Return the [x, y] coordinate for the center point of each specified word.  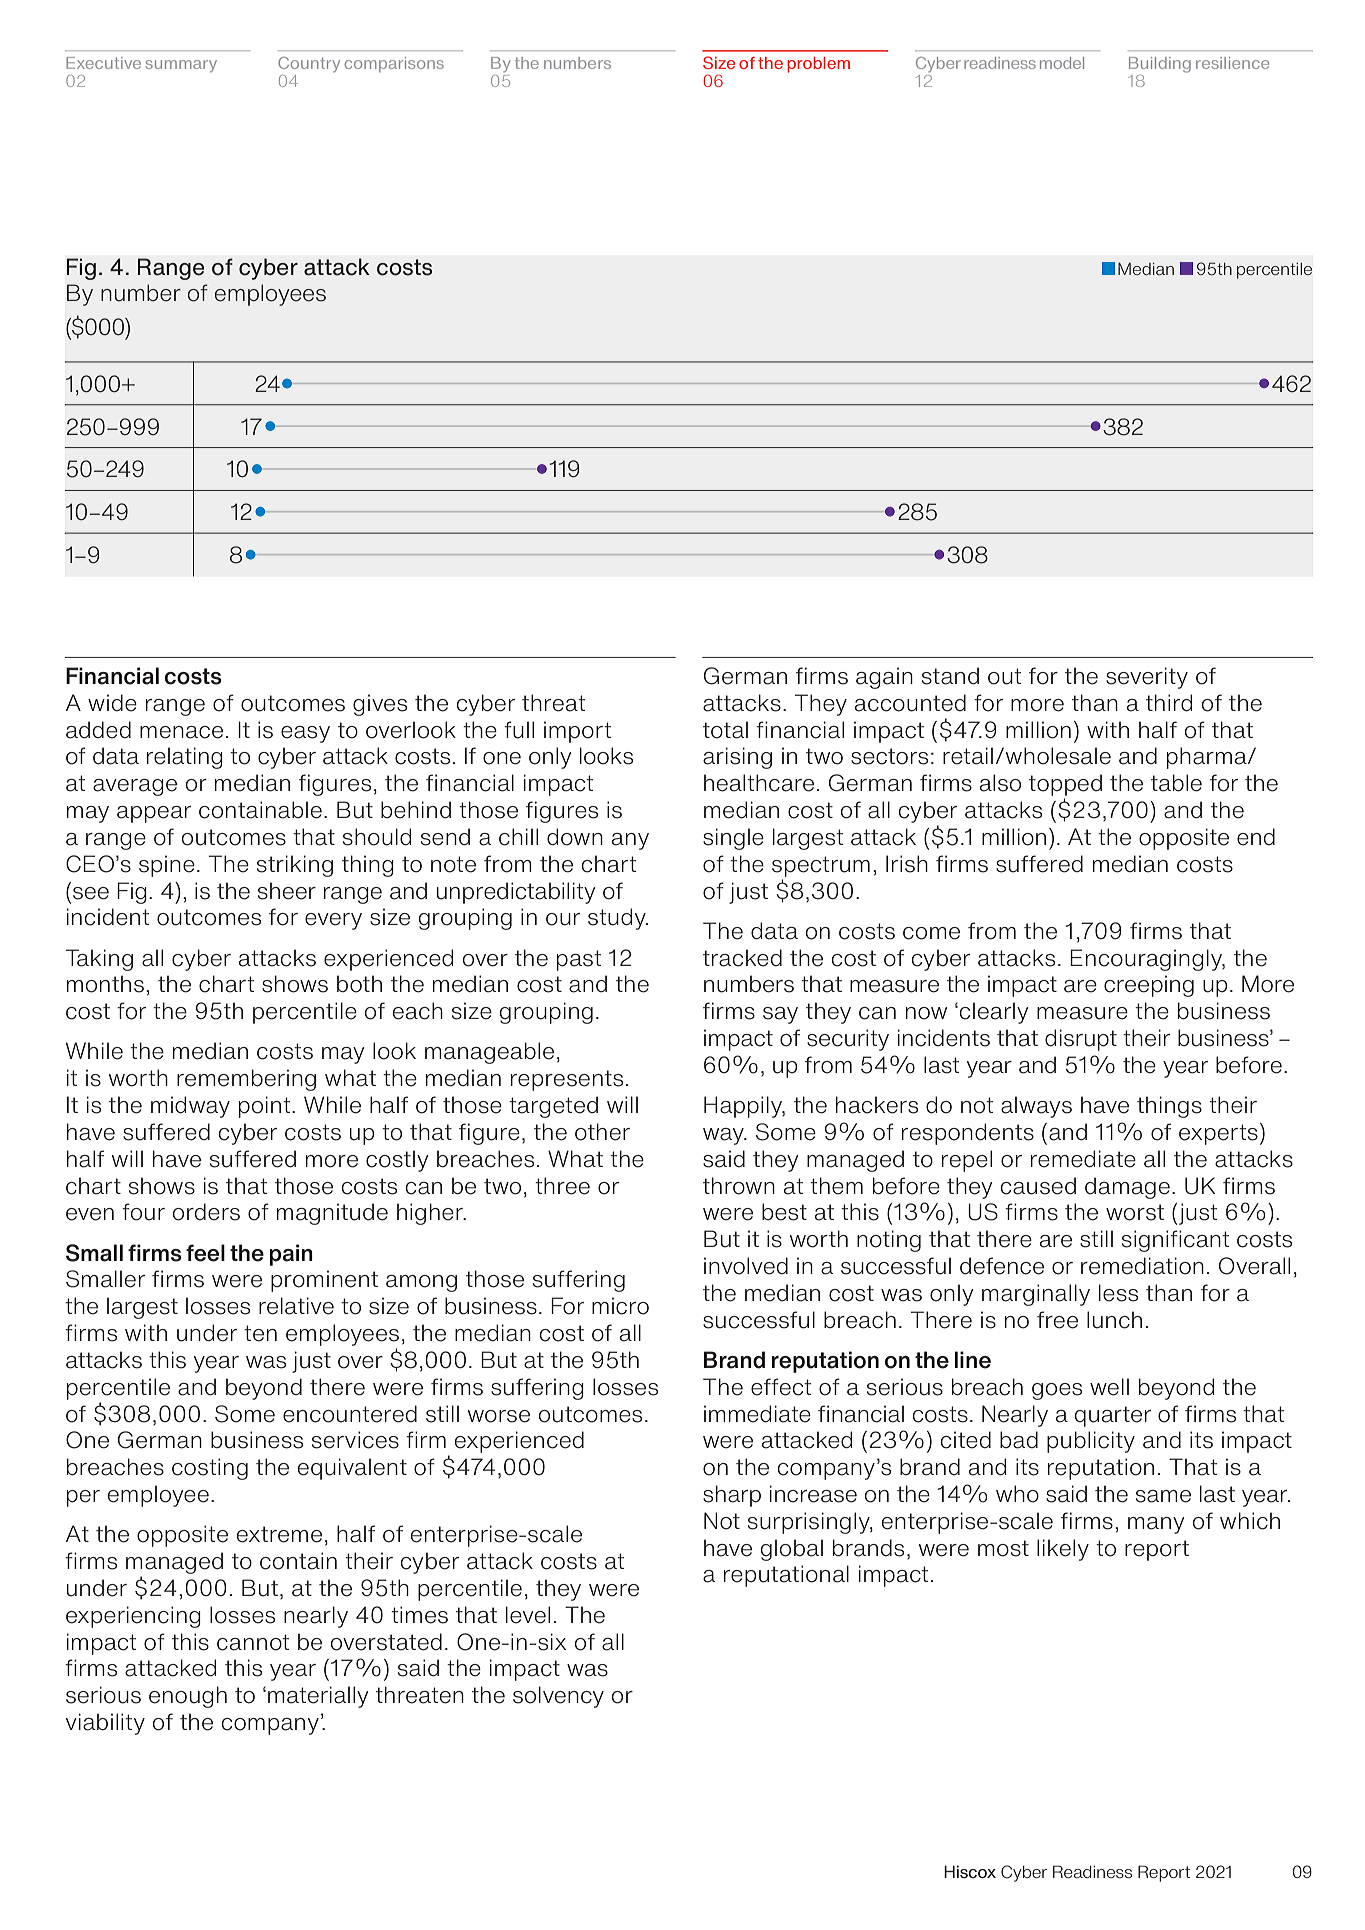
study [618, 919]
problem [818, 65]
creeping [1149, 986]
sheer [287, 891]
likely [1063, 1550]
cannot [253, 1642]
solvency [558, 1697]
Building [1160, 65]
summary [181, 66]
